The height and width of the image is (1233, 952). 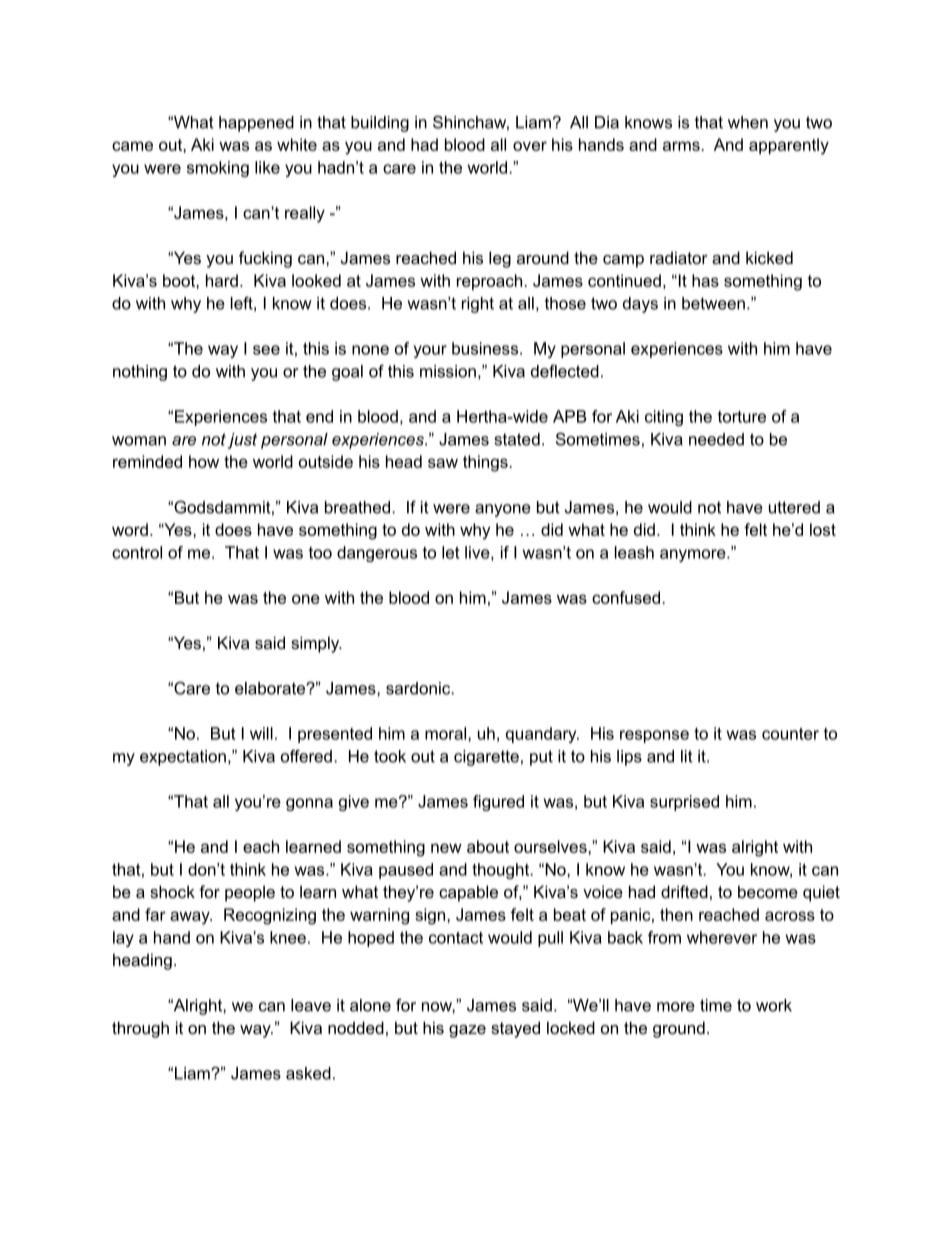 I want to click on when, so click(x=748, y=122).
